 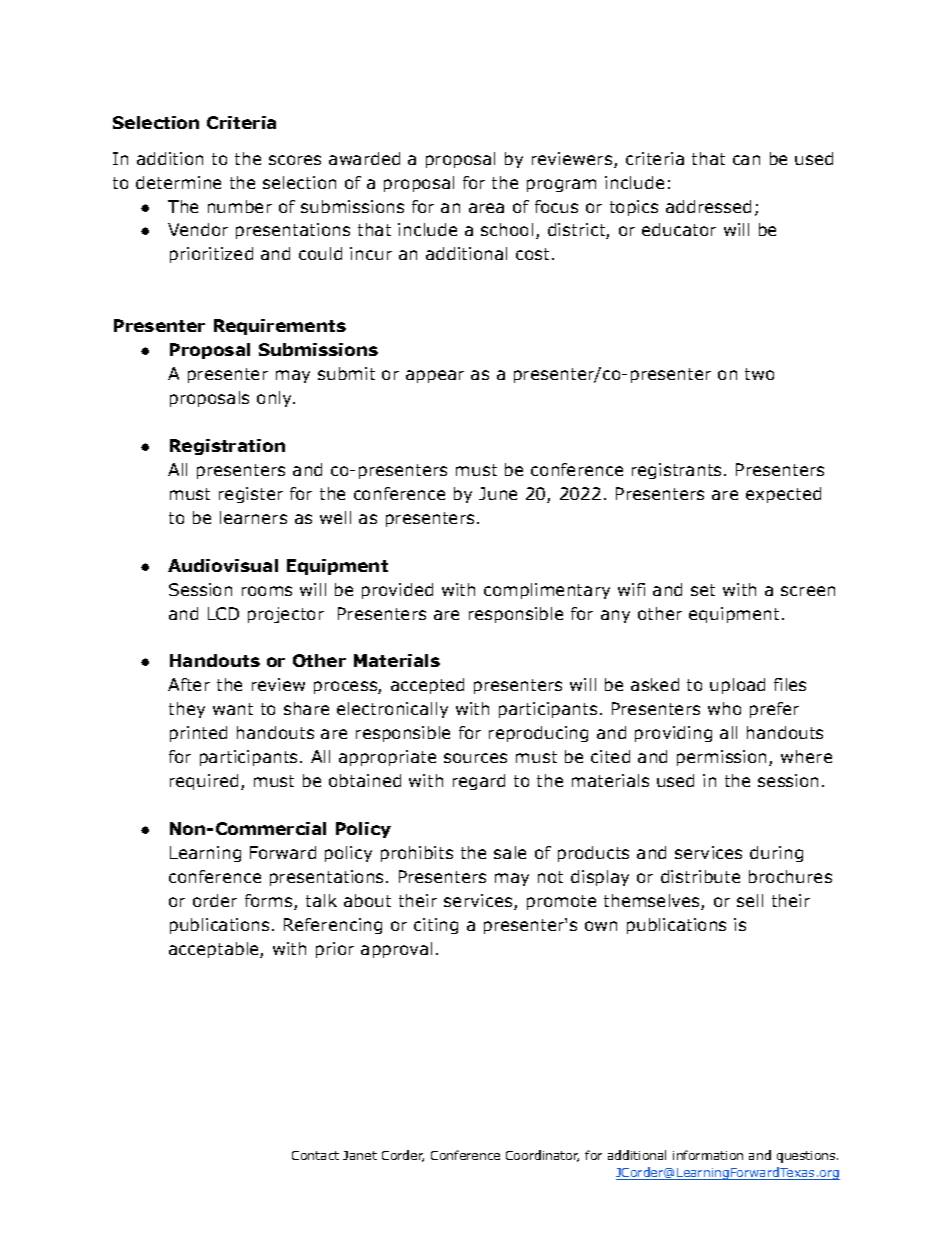 What do you see at coordinates (708, 1155) in the screenshot?
I see `information` at bounding box center [708, 1155].
